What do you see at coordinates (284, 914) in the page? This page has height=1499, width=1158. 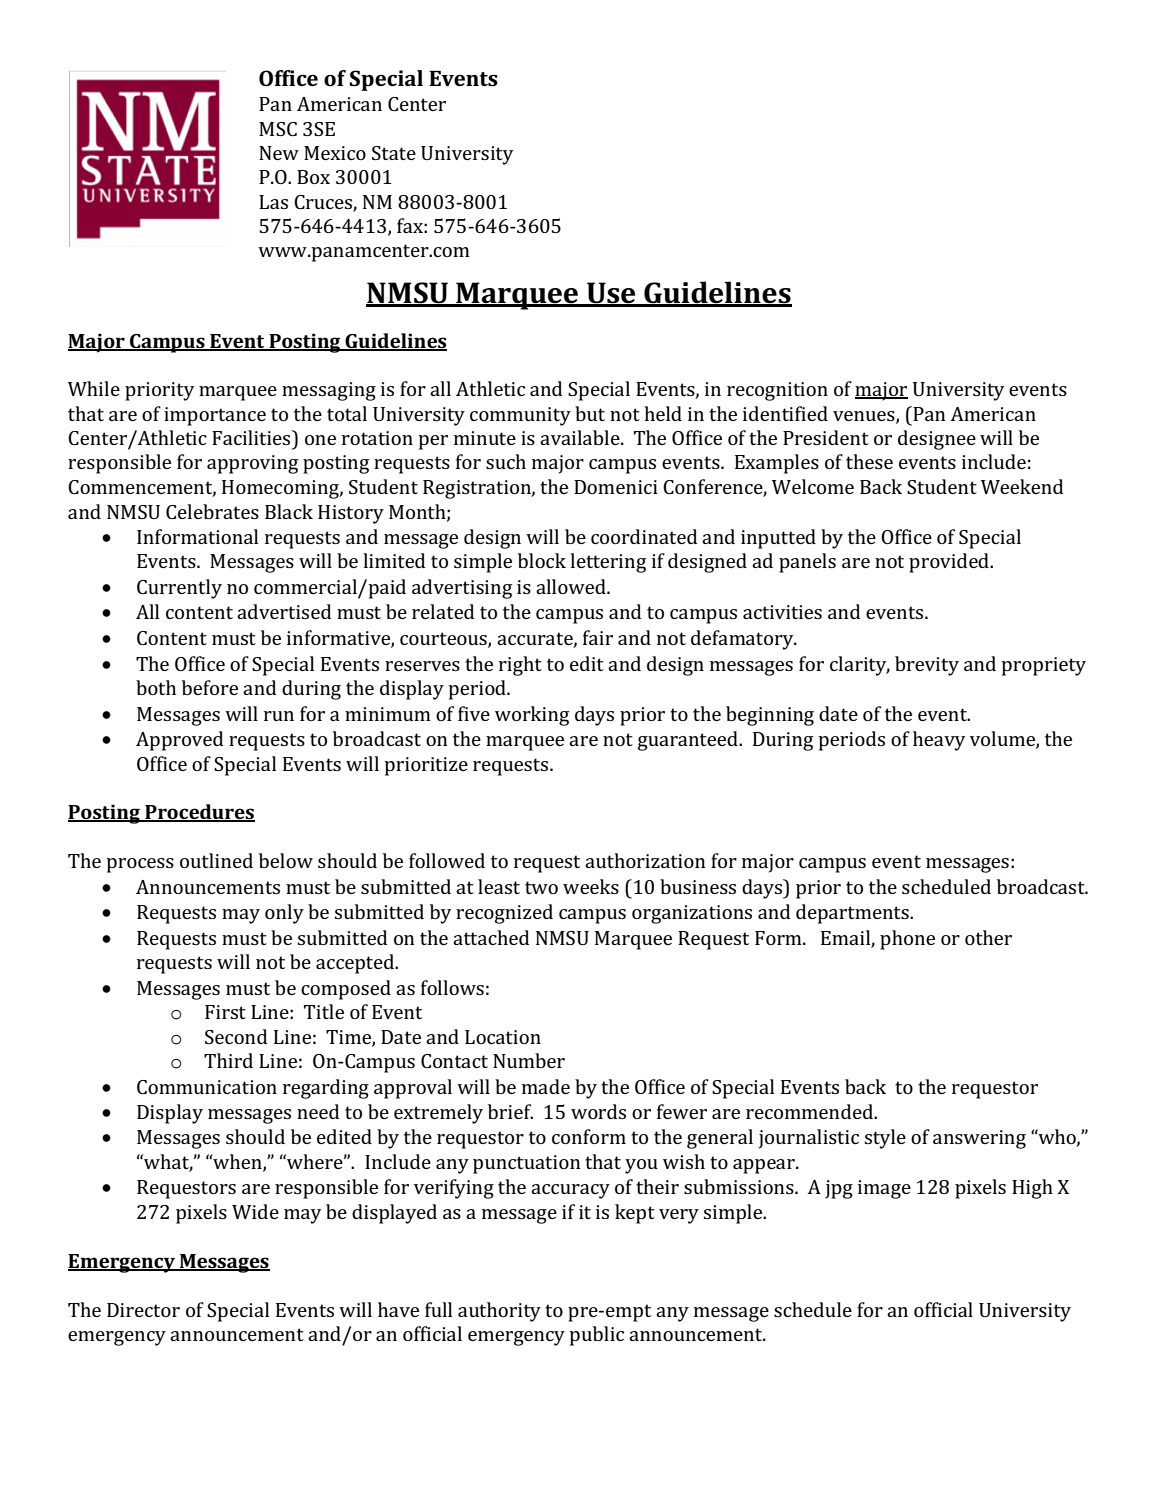 I see `only` at bounding box center [284, 914].
